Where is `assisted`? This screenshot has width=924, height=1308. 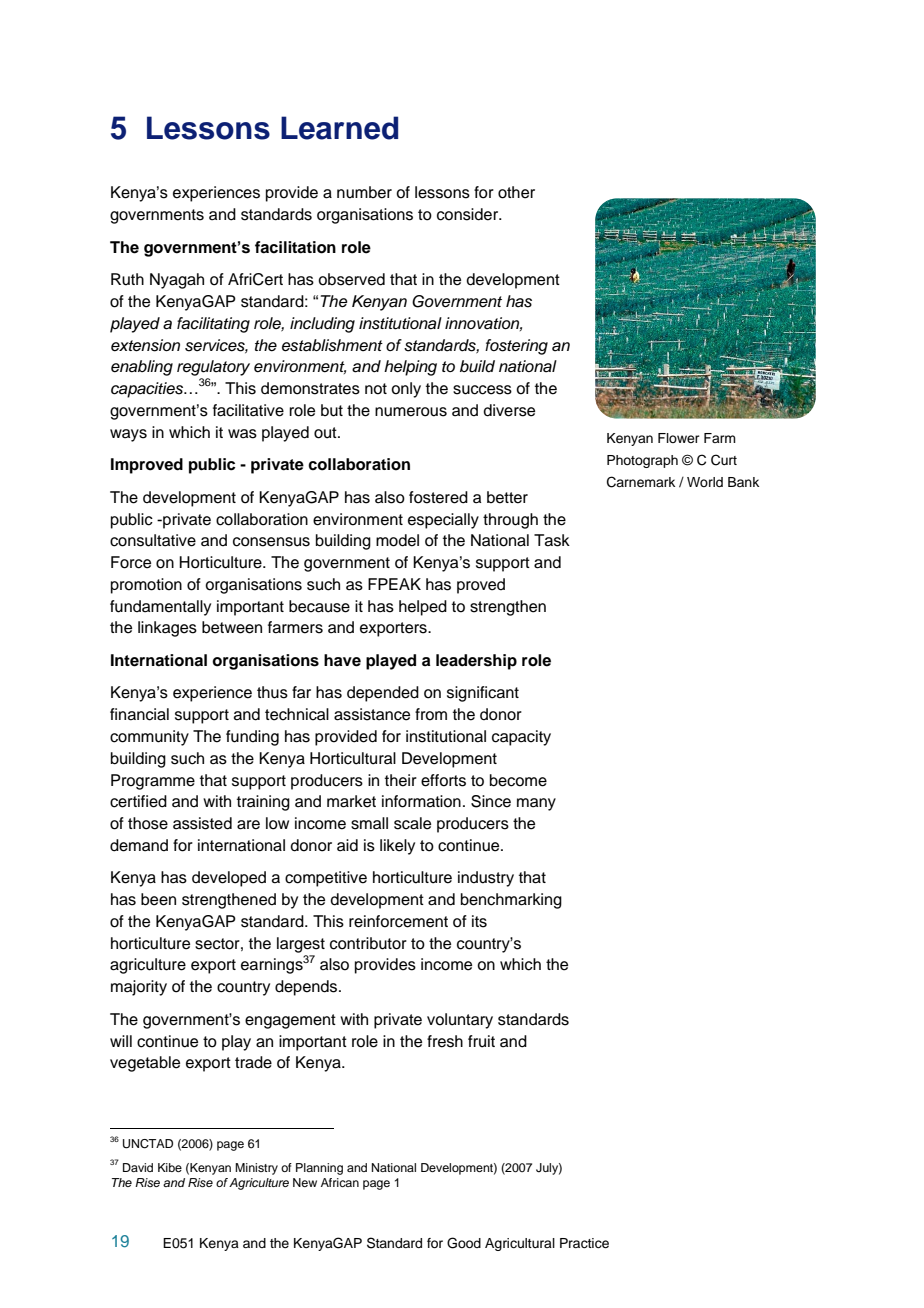
assisted is located at coordinates (202, 823).
